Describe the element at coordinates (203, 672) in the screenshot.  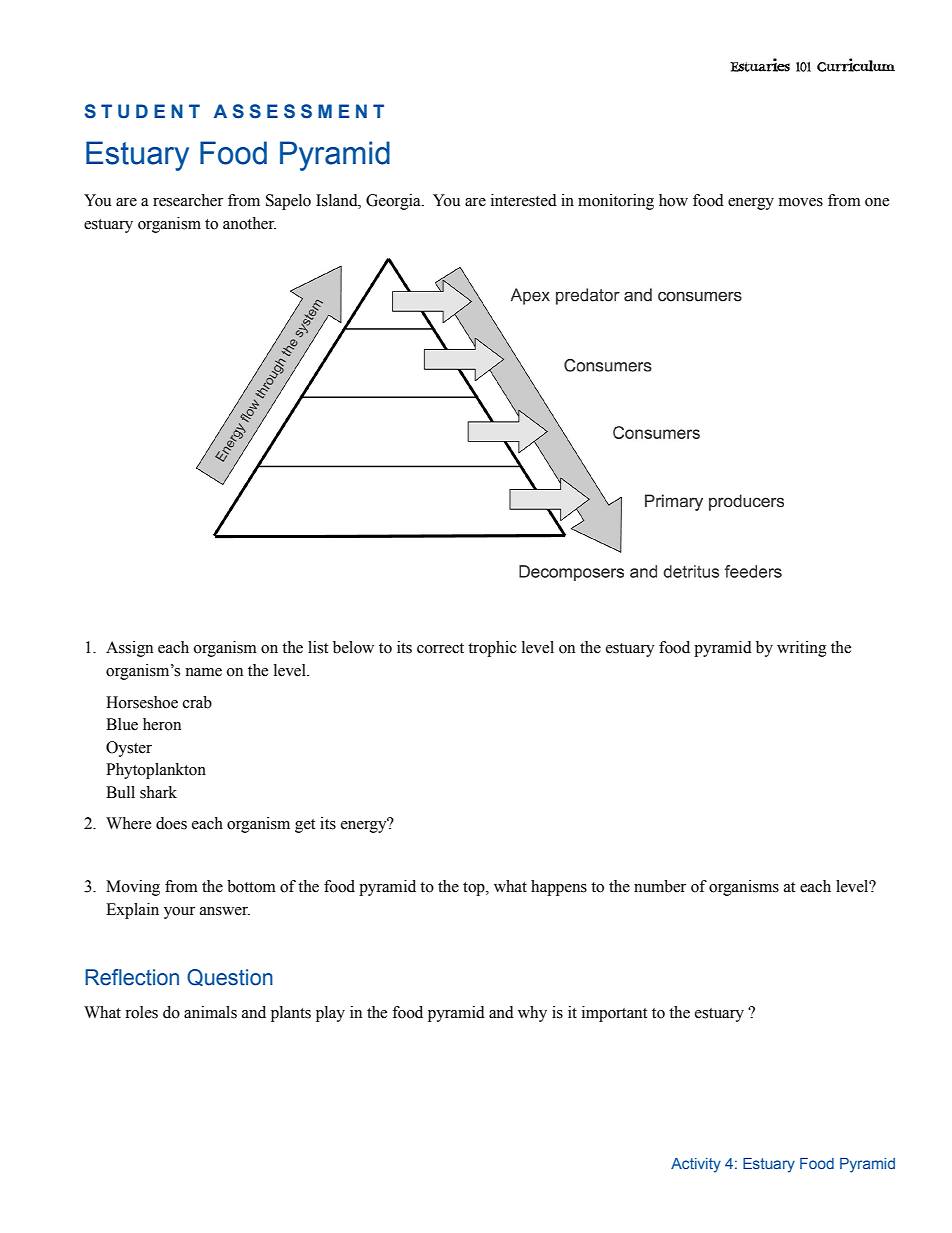
I see `name` at that location.
